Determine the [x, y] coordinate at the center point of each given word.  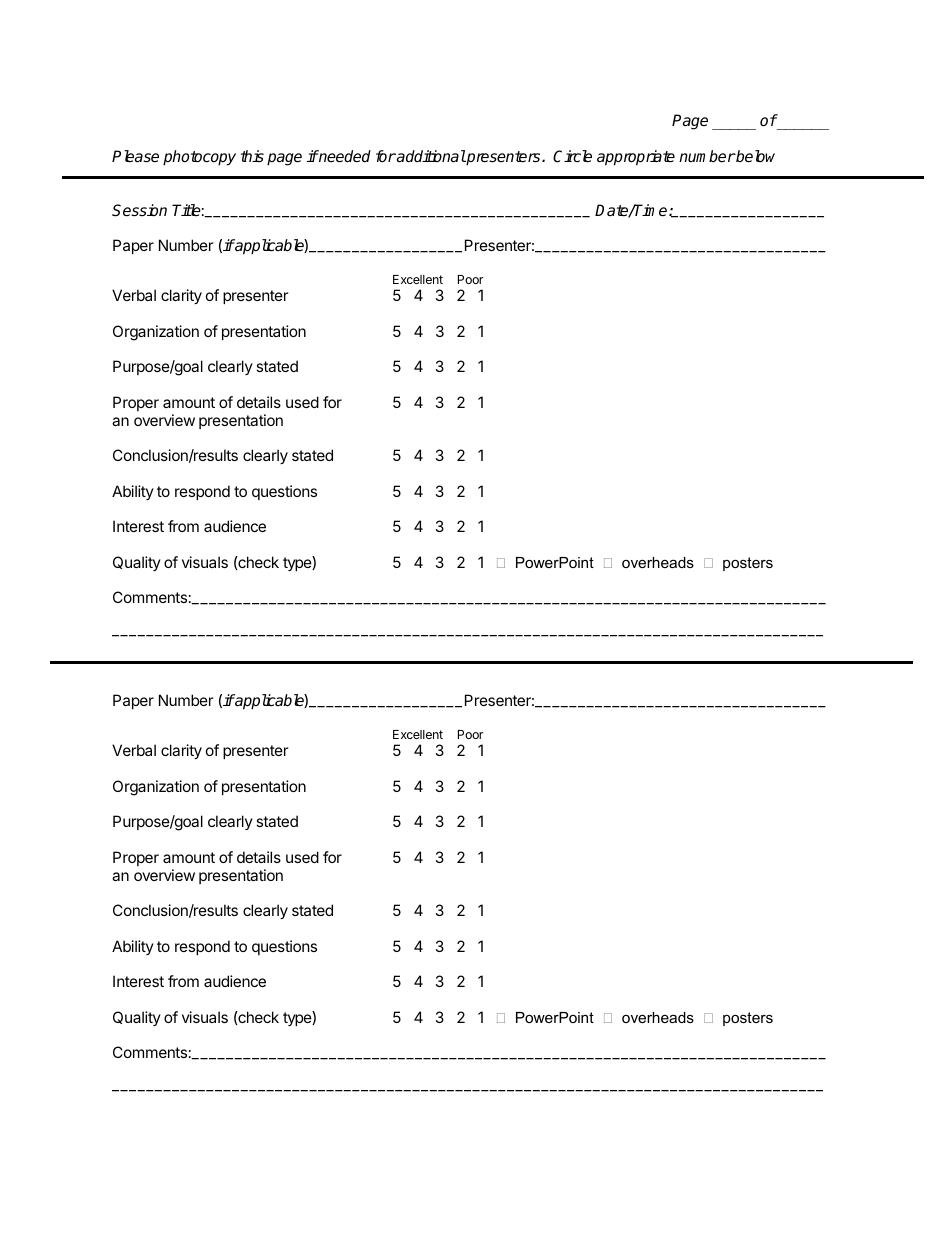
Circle [572, 156]
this [252, 156]
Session [139, 210]
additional [430, 156]
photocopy [199, 158]
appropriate [636, 158]
